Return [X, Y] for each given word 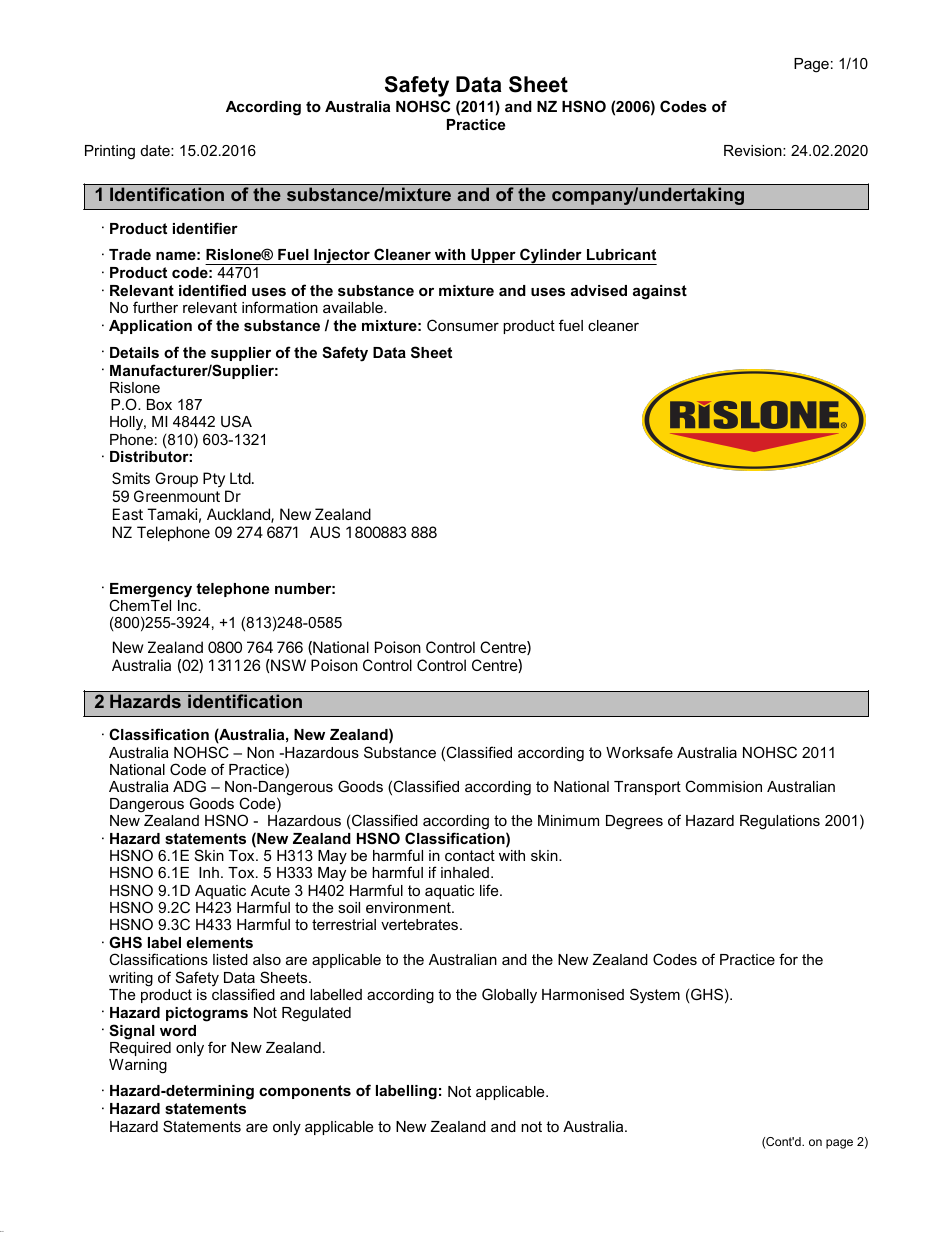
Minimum [568, 820]
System [655, 996]
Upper [493, 257]
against [660, 292]
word [178, 1030]
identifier [205, 228]
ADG [189, 786]
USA [236, 421]
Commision [723, 786]
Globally [509, 996]
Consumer [463, 325]
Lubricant [621, 254]
